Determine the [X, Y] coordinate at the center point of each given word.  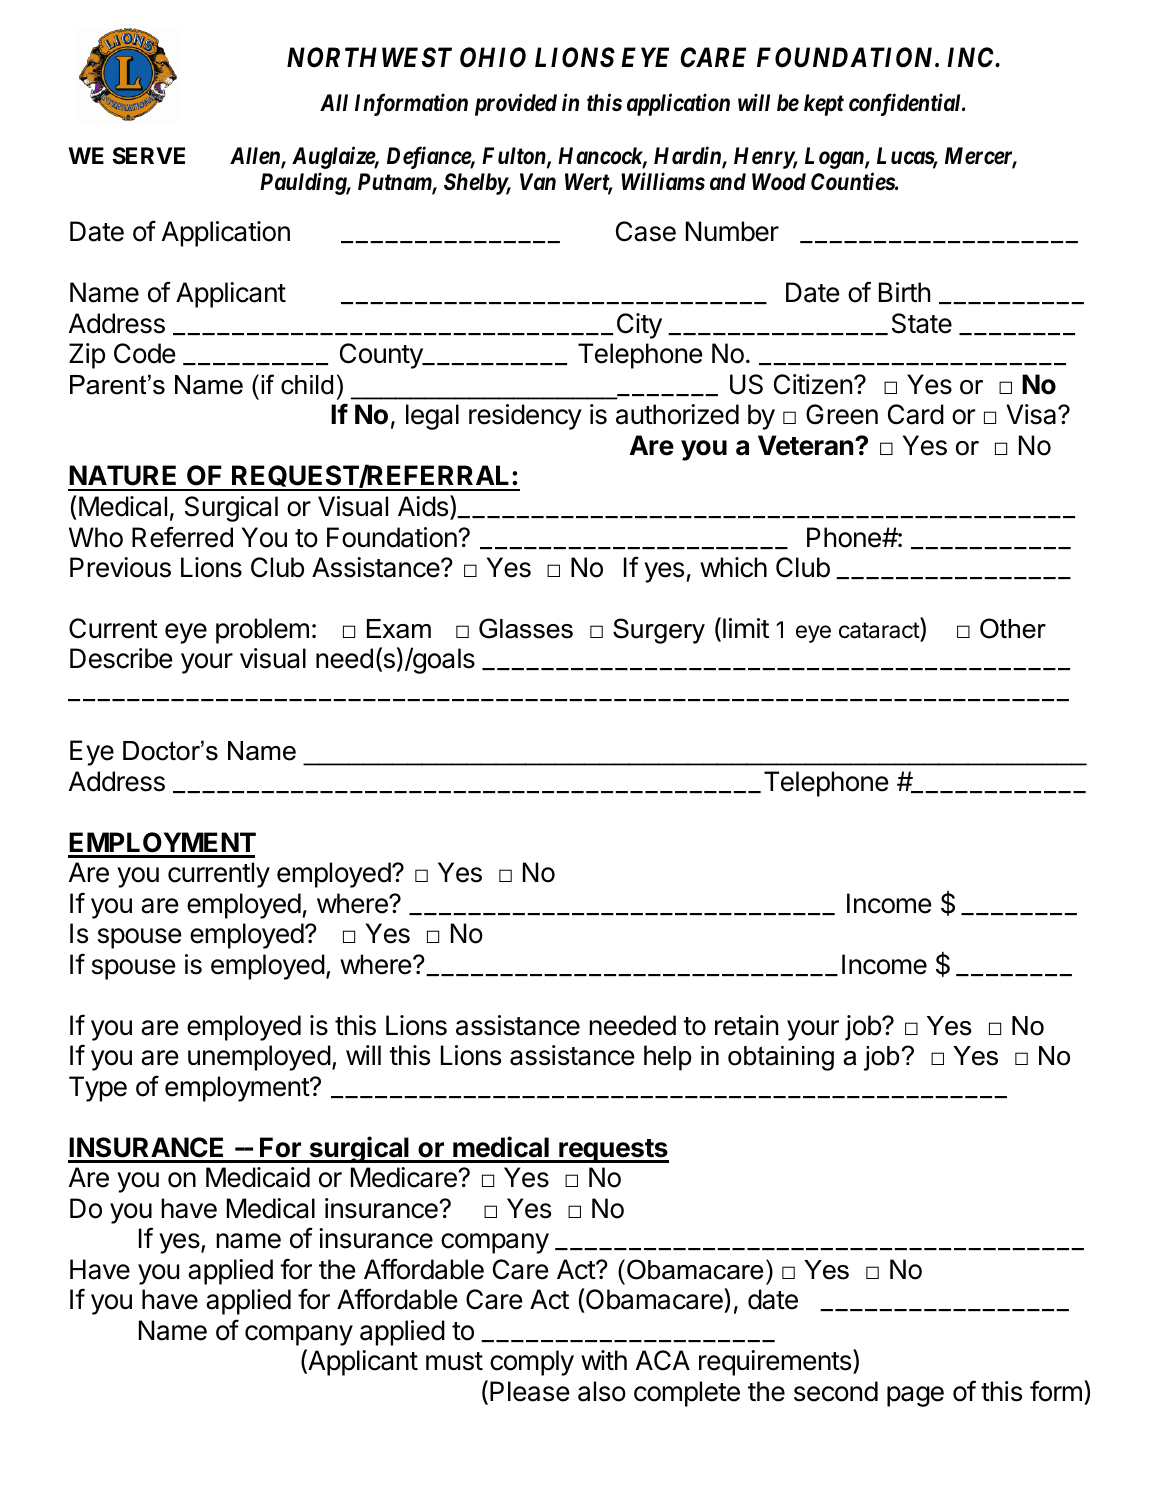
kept [824, 105]
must [454, 1361]
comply [532, 1363]
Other [1013, 628]
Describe [121, 658]
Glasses [526, 628]
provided [516, 104]
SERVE [149, 156]
